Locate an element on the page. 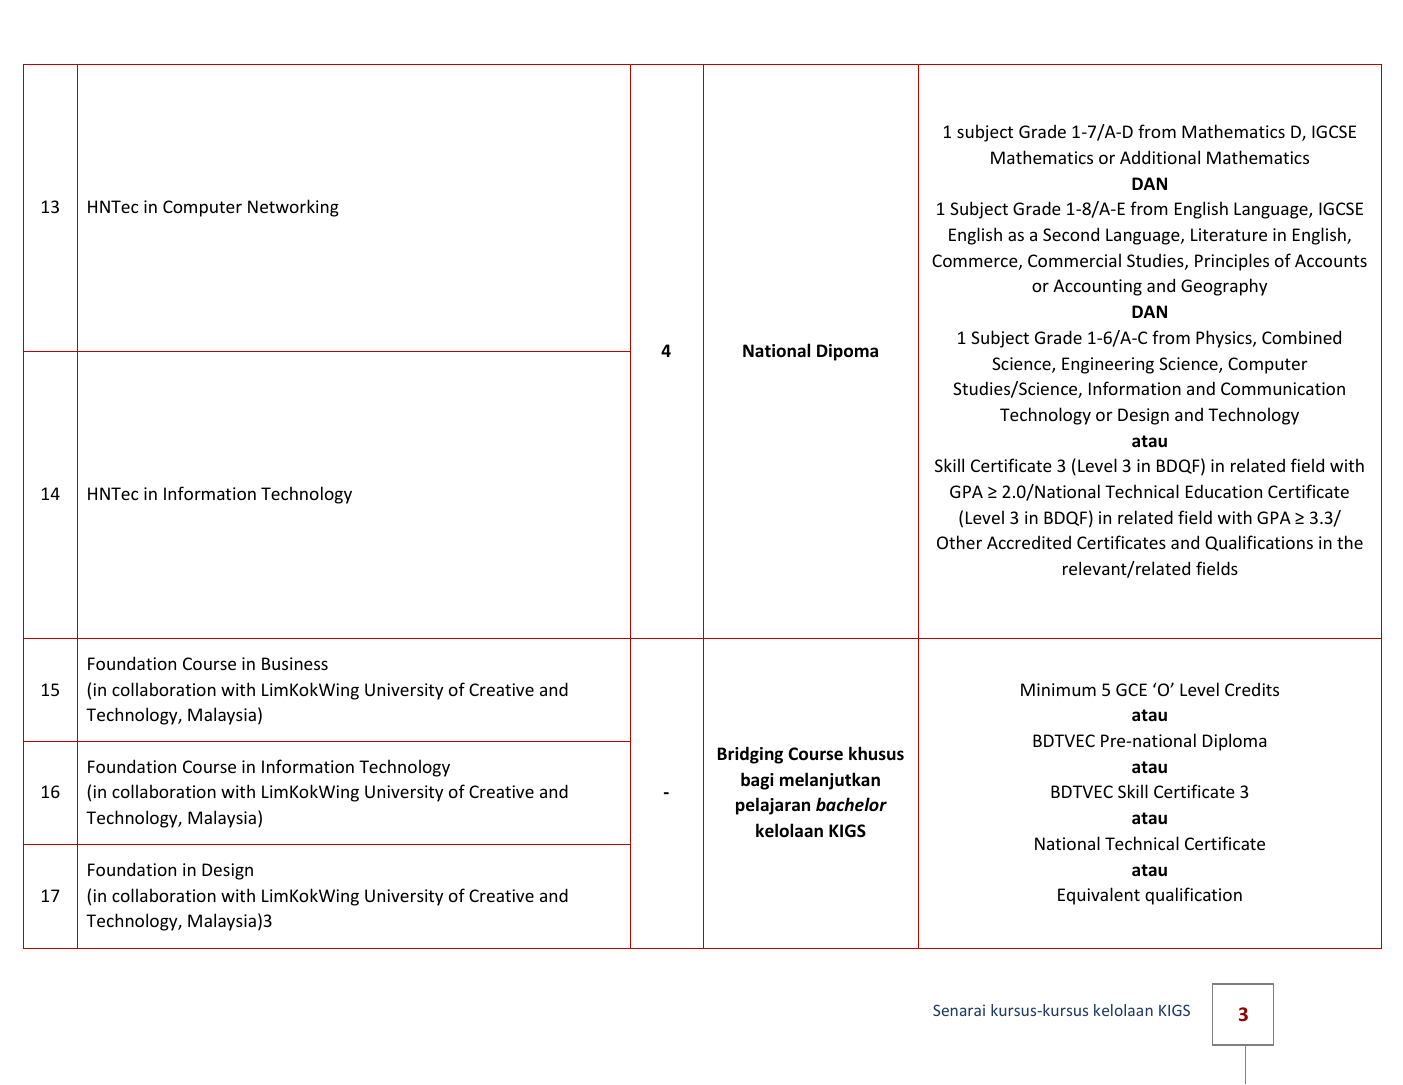  Networking is located at coordinates (293, 208).
